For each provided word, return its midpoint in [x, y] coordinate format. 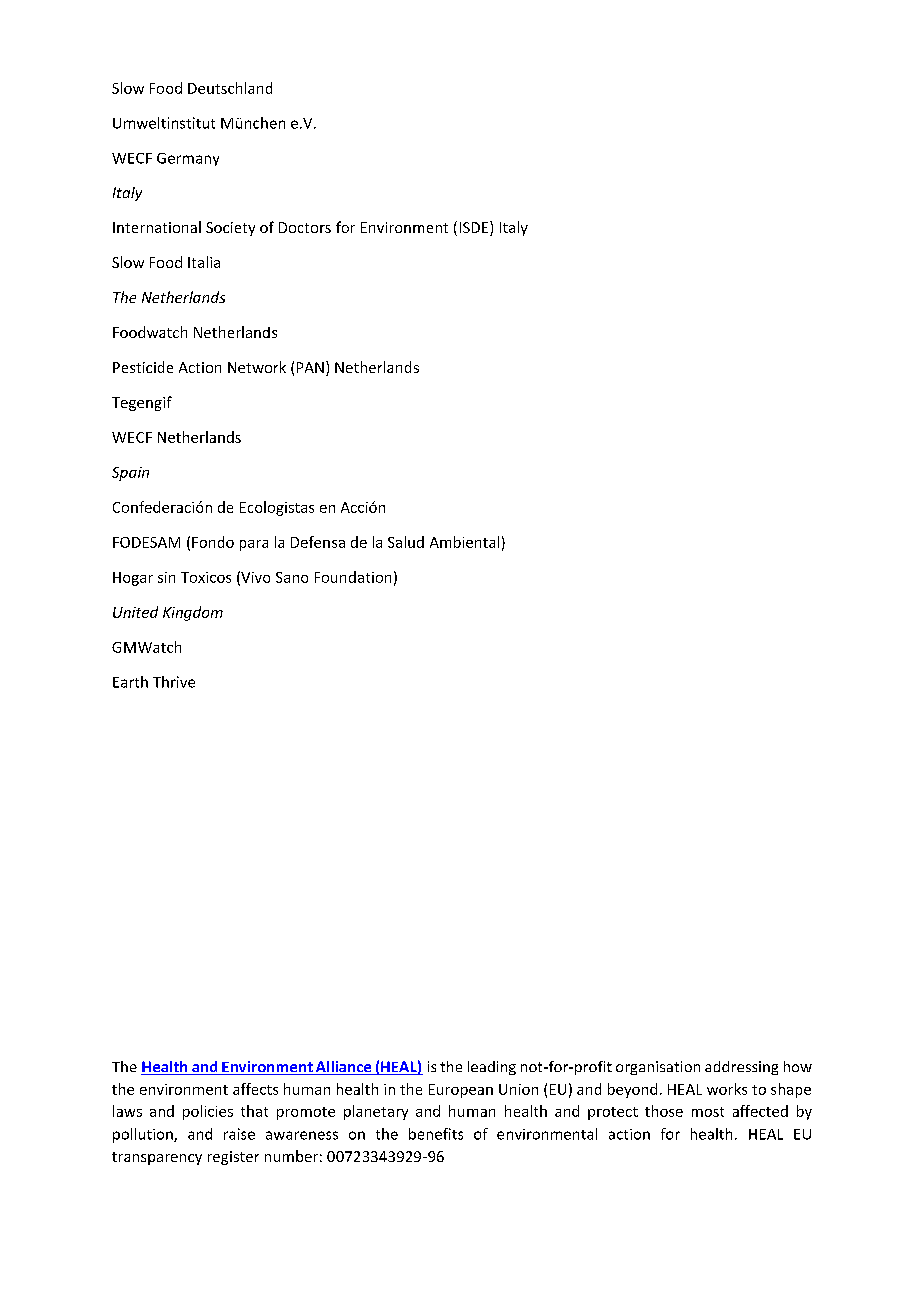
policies [208, 1112]
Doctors [305, 227]
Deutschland [230, 88]
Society [230, 229]
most [708, 1112]
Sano [292, 577]
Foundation [353, 577]
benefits [436, 1134]
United [135, 612]
